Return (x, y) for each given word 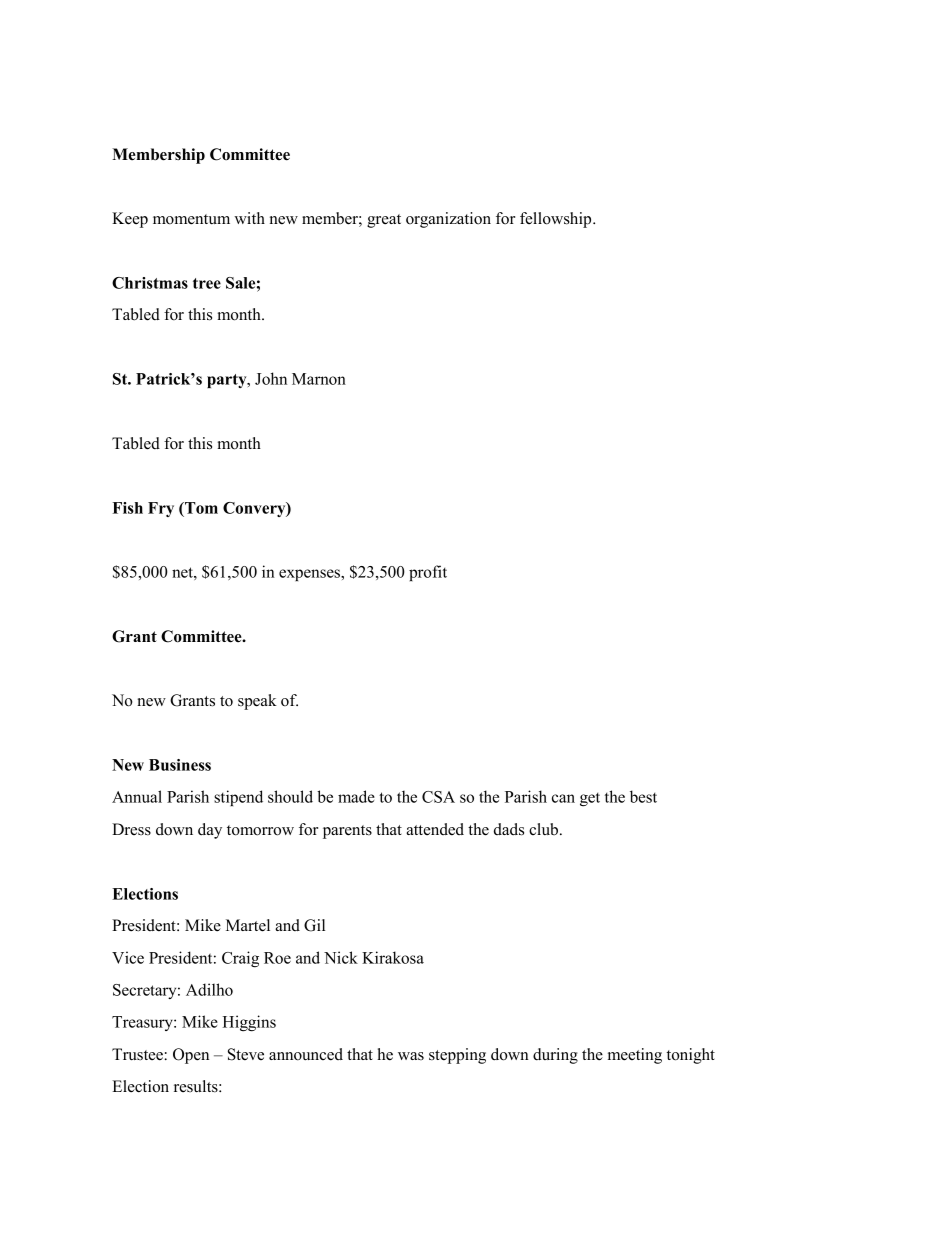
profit (428, 573)
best (643, 796)
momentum (191, 219)
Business (180, 765)
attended (435, 829)
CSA (438, 797)
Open (191, 1056)
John (271, 378)
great (384, 221)
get (590, 799)
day (210, 831)
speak (257, 702)
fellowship (557, 220)
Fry (161, 509)
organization (448, 220)
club (545, 829)
